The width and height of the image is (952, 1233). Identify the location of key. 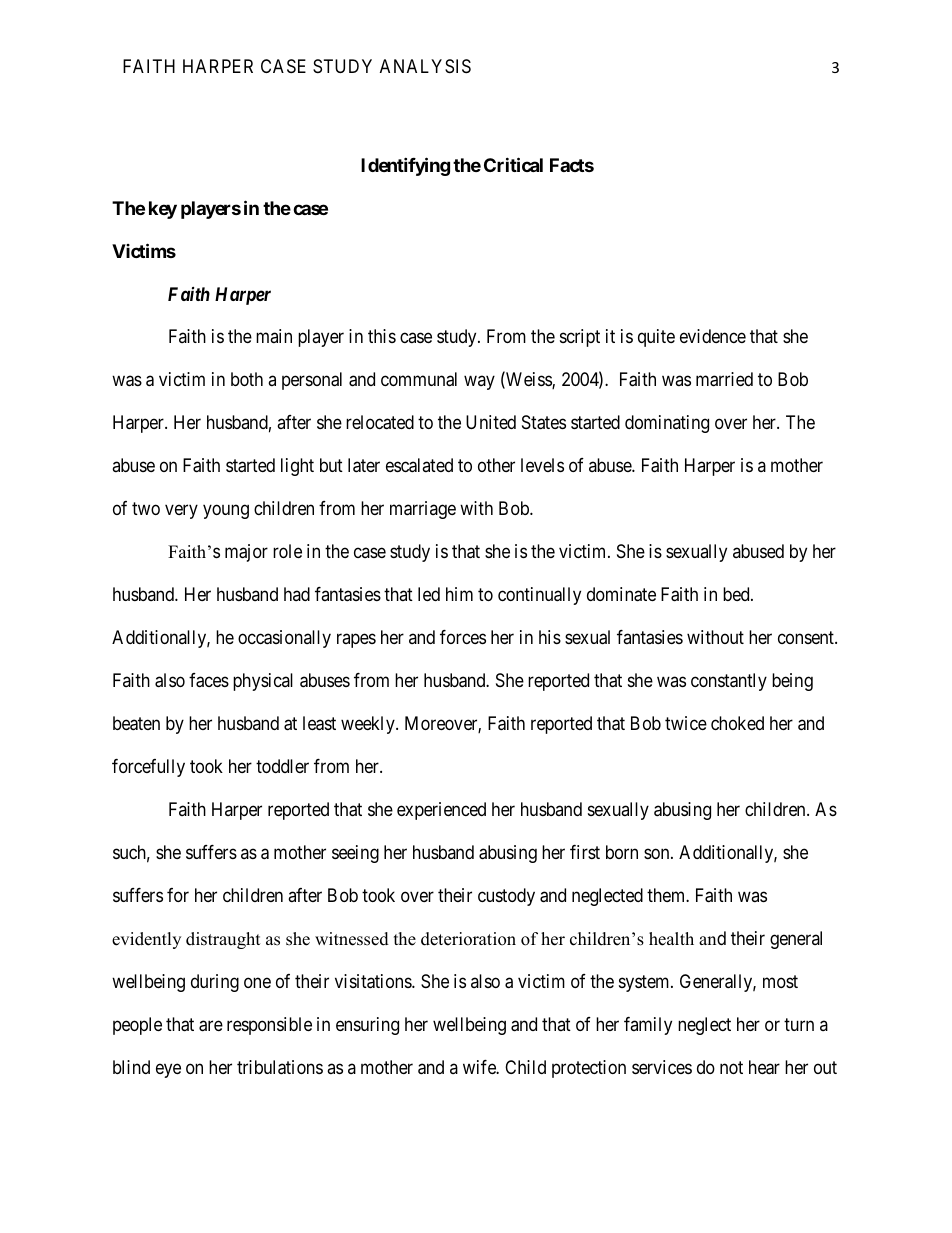
(163, 210).
